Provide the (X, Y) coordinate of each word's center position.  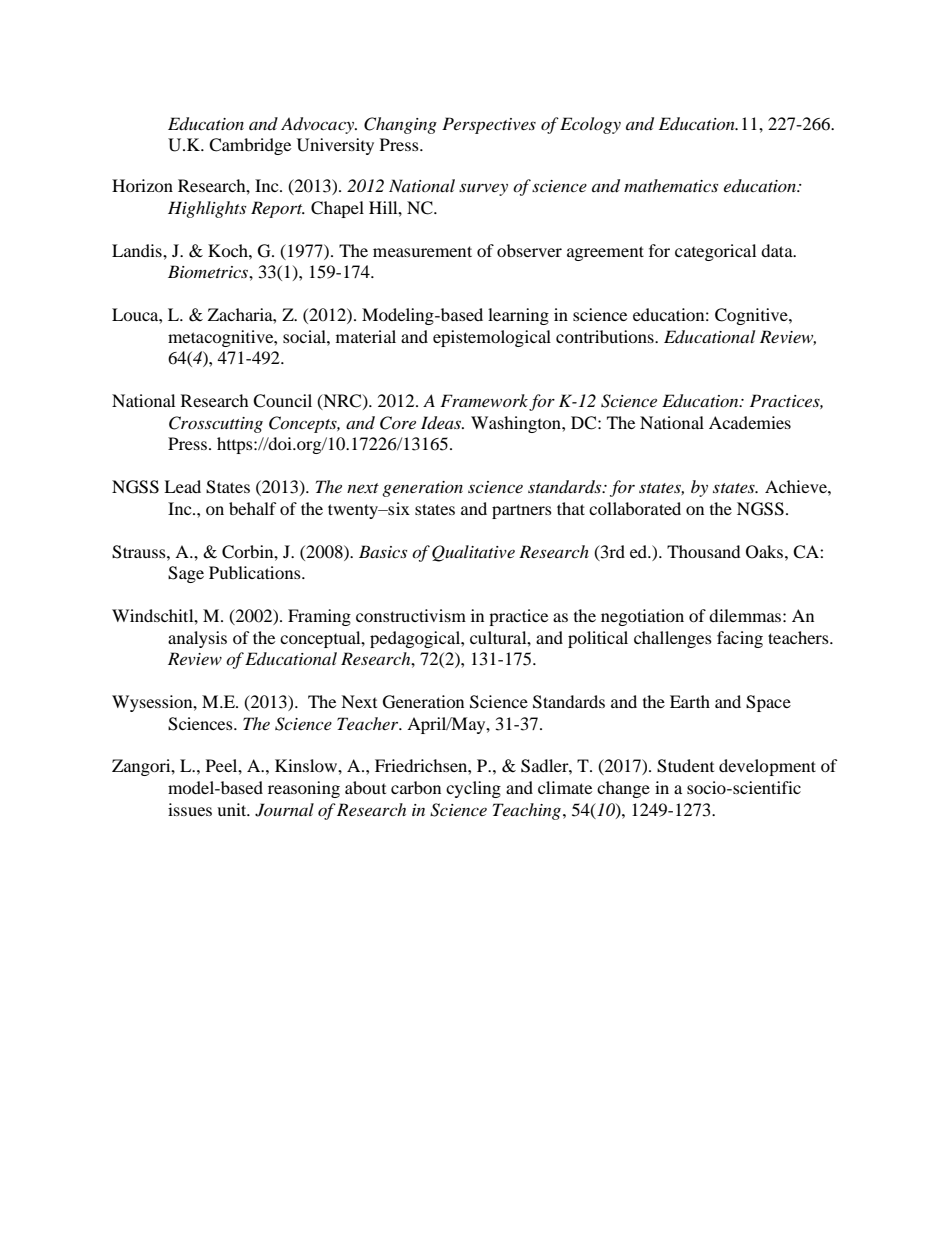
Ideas (442, 423)
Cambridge (250, 146)
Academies (750, 422)
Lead (182, 486)
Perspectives (489, 125)
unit (233, 809)
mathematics (671, 185)
